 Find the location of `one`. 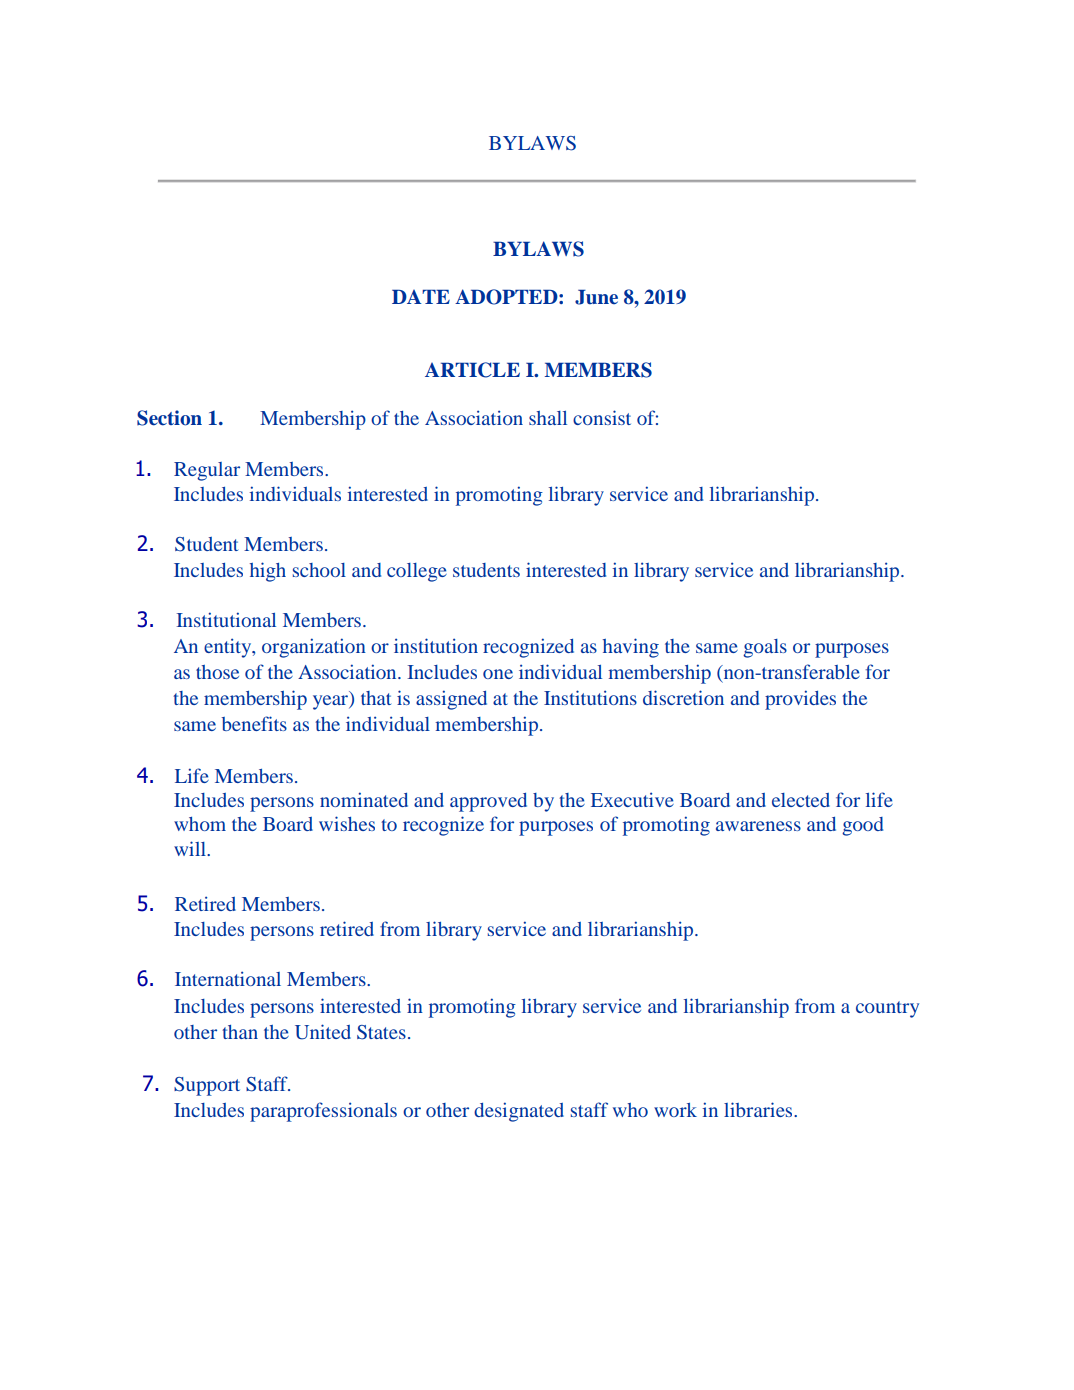

one is located at coordinates (498, 674).
